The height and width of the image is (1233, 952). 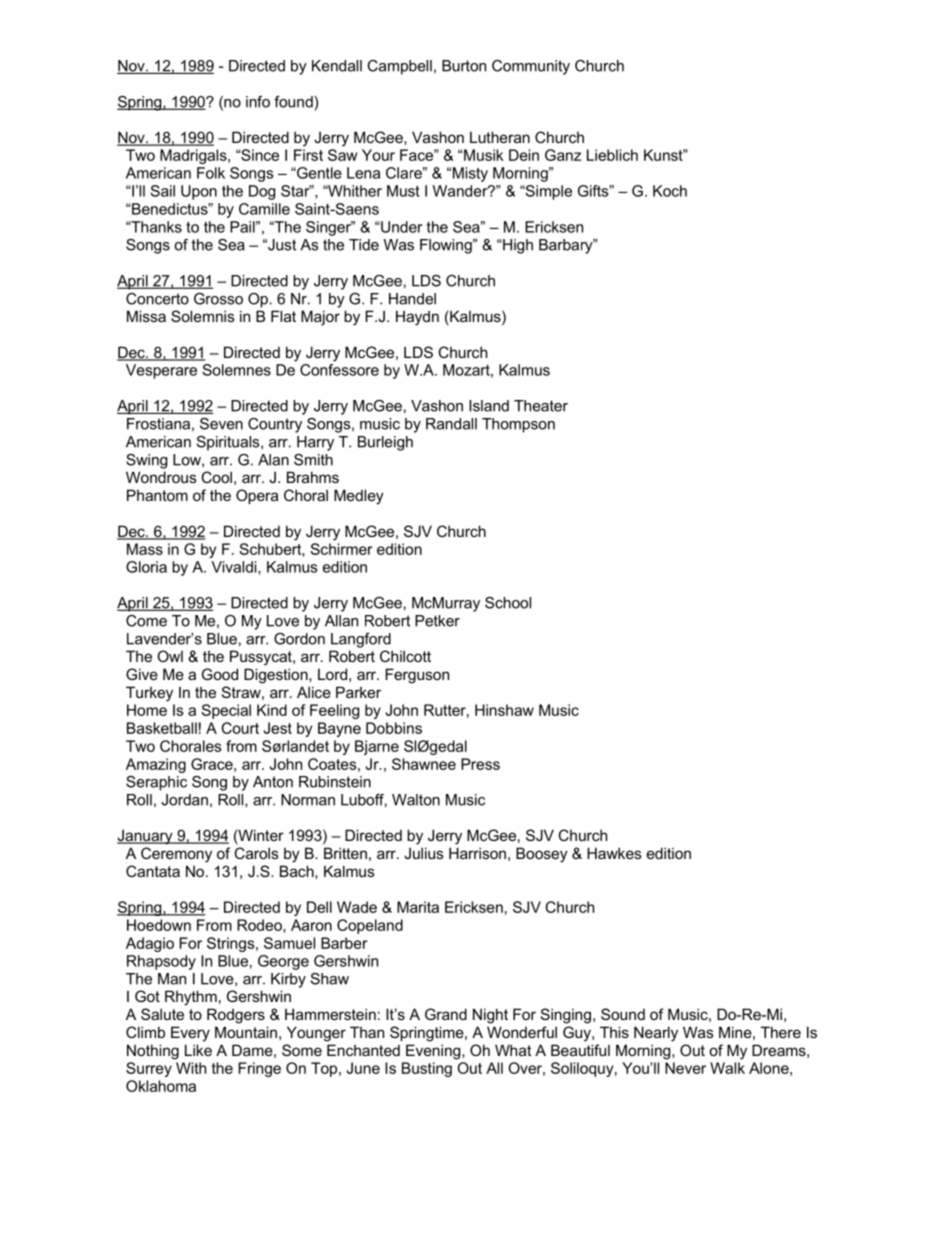 I want to click on Court, so click(x=240, y=728).
